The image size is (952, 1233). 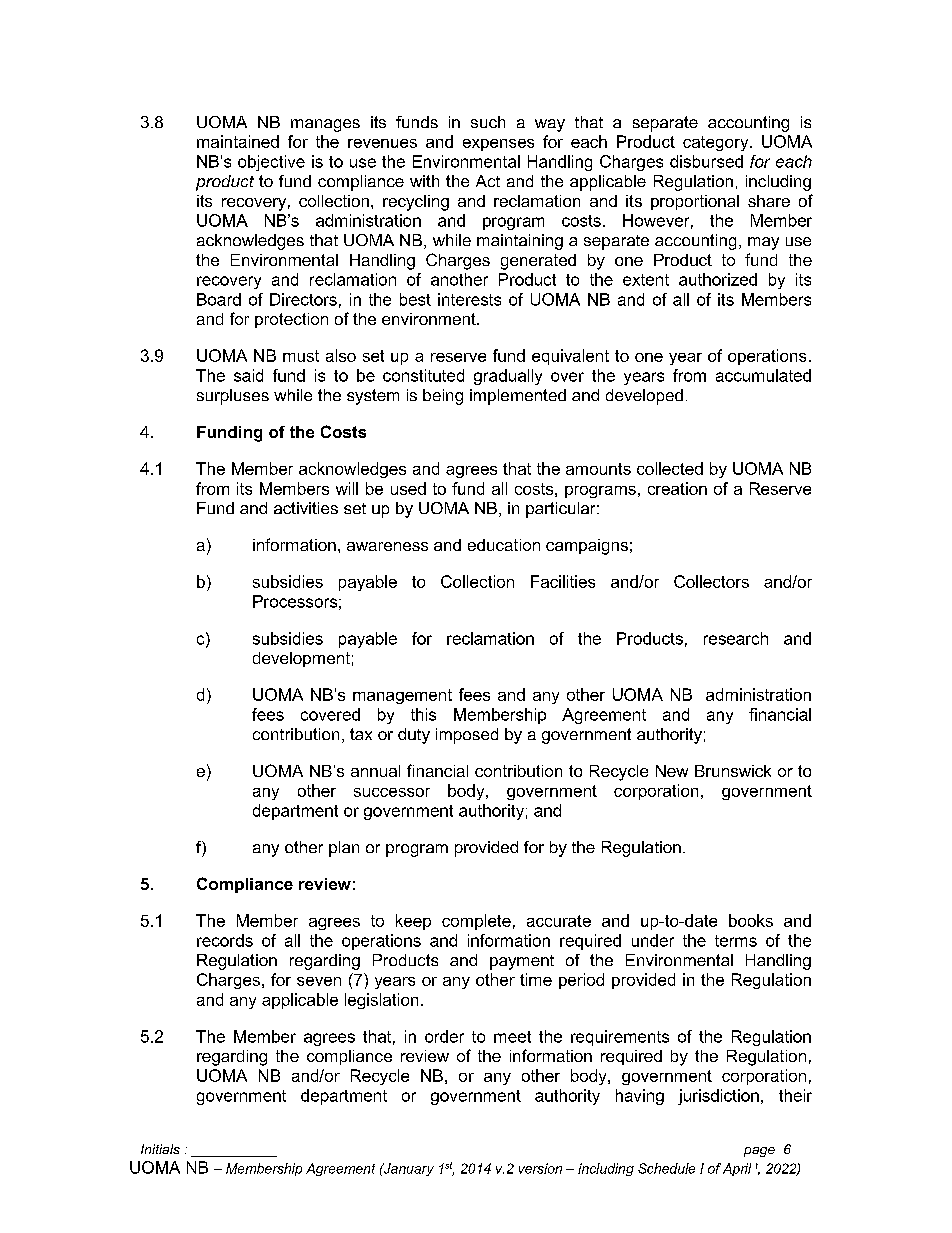 What do you see at coordinates (711, 581) in the page?
I see `Collectors` at bounding box center [711, 581].
